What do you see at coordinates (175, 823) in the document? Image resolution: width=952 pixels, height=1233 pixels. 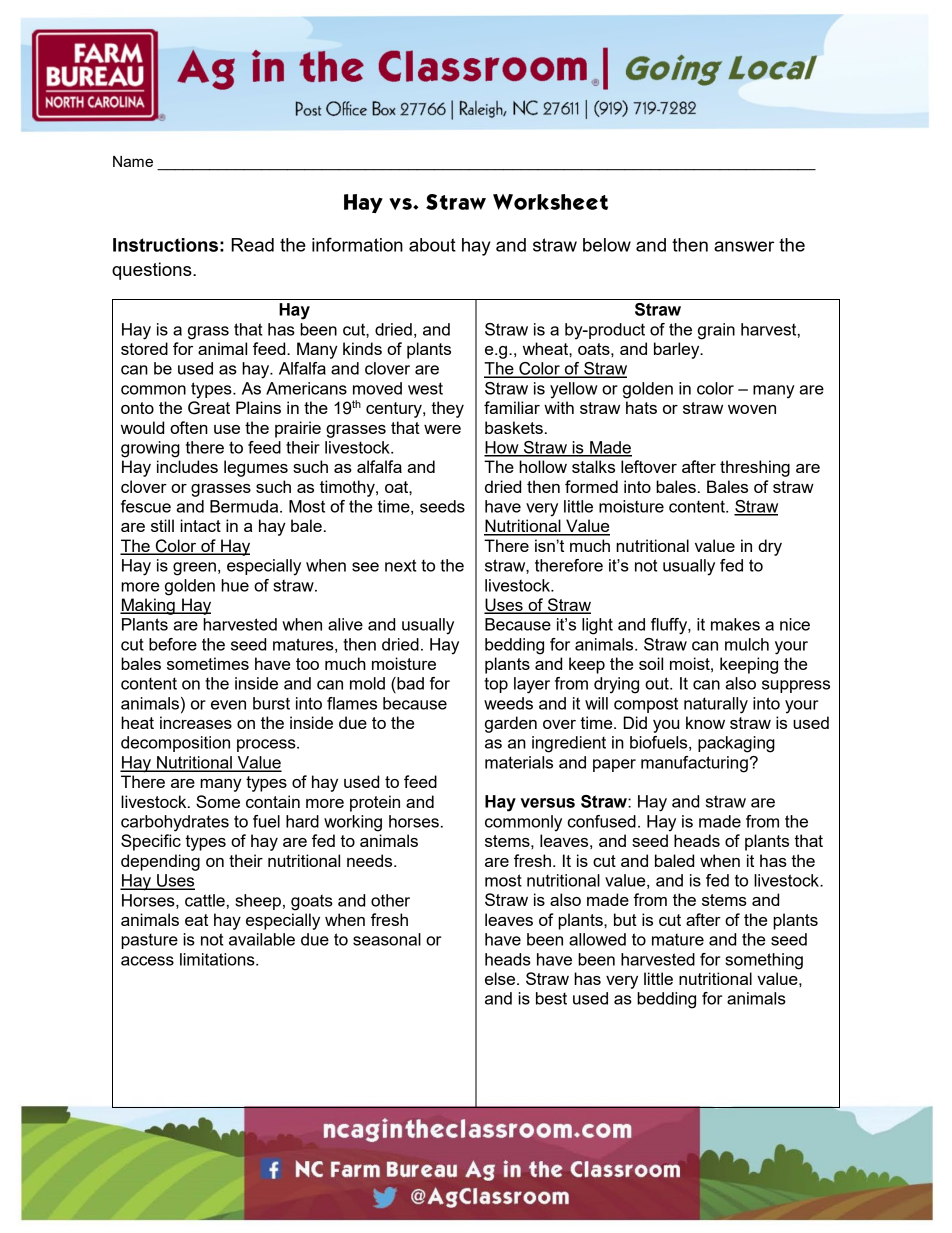 I see `carbohydrates` at bounding box center [175, 823].
